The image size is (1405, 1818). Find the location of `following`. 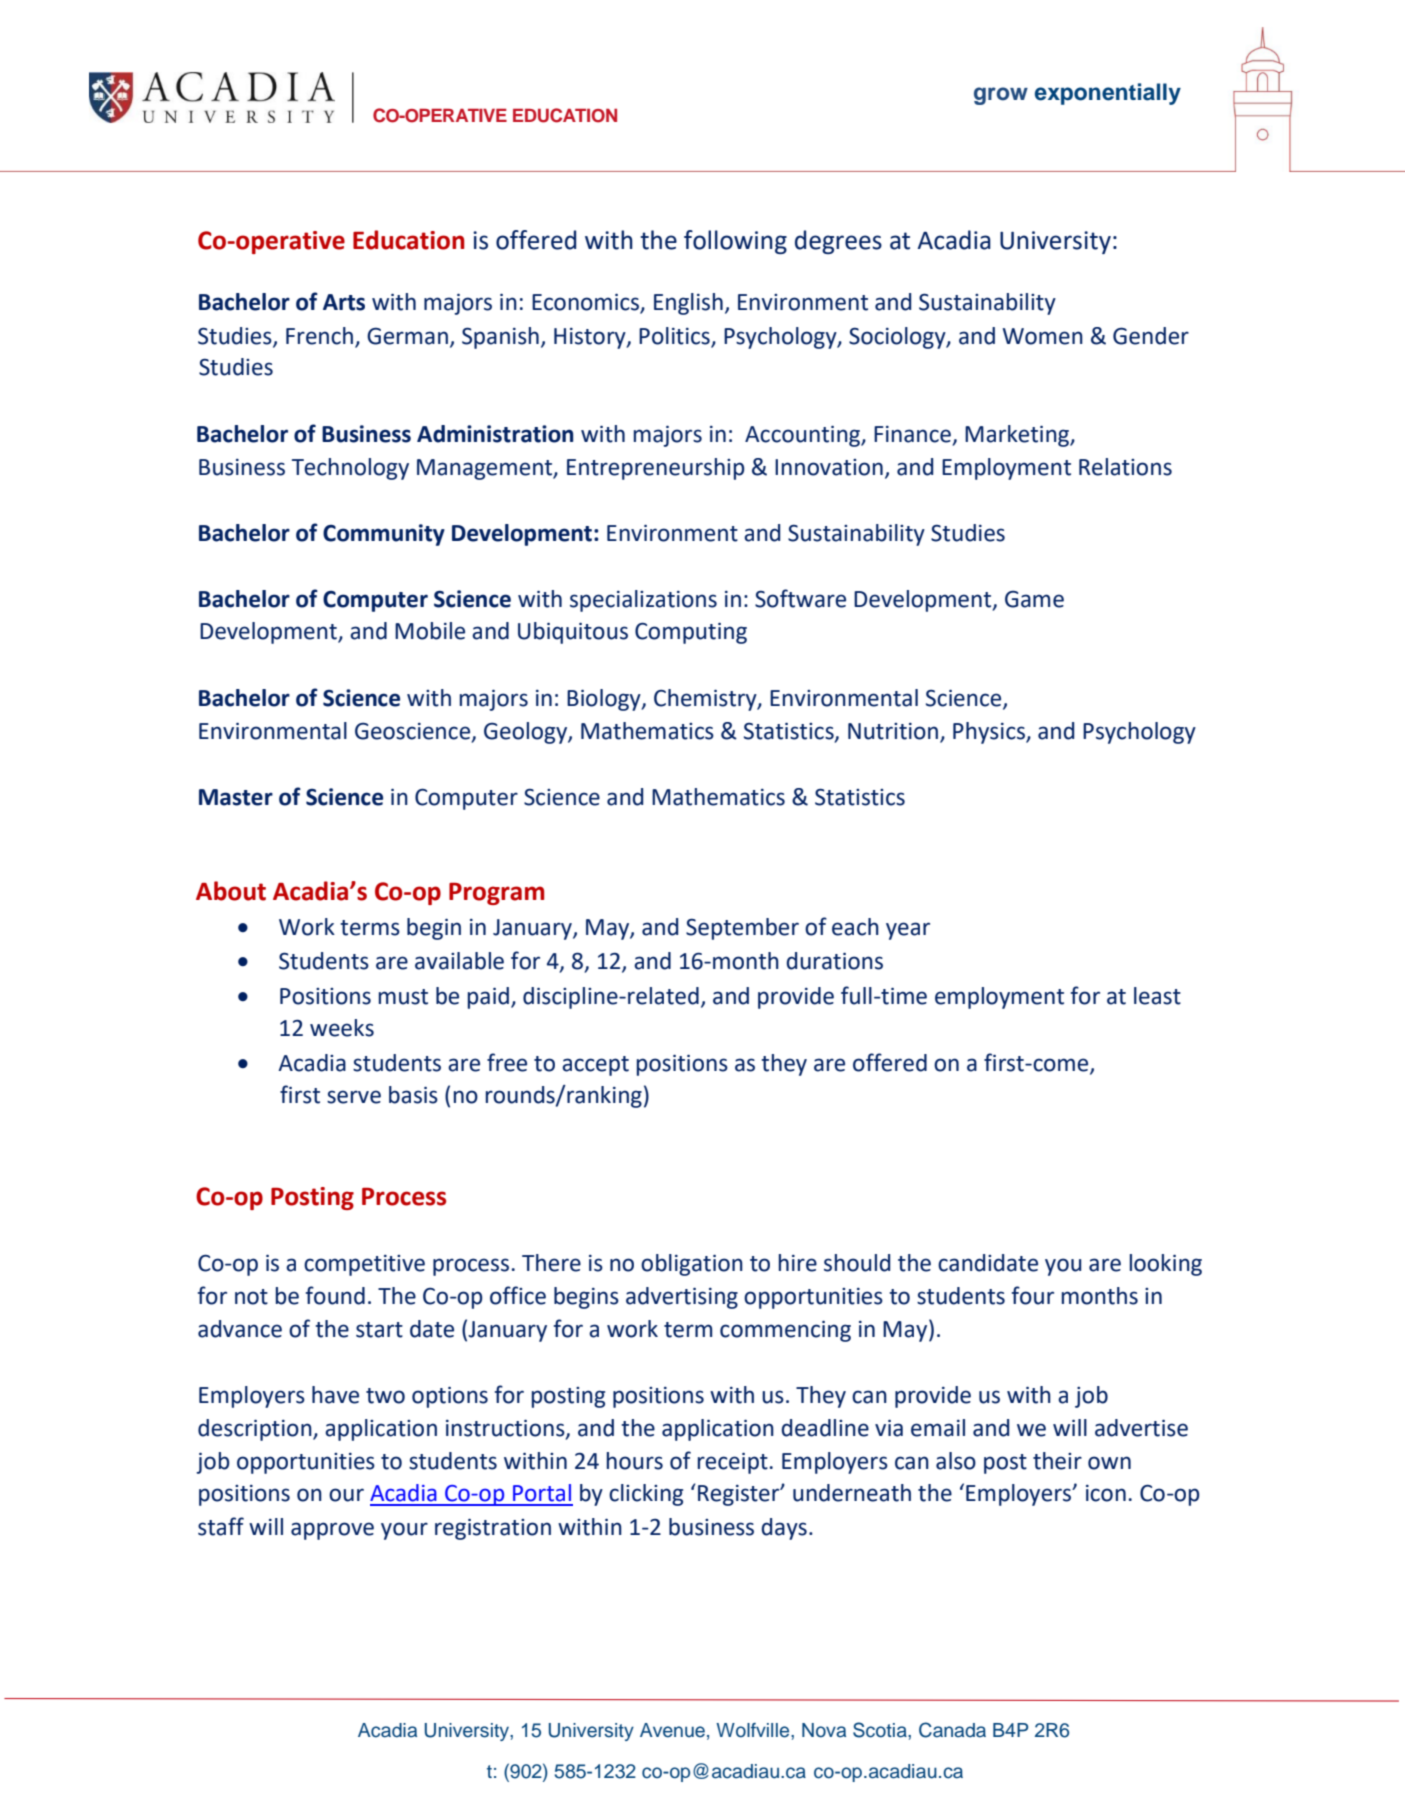

following is located at coordinates (735, 242).
